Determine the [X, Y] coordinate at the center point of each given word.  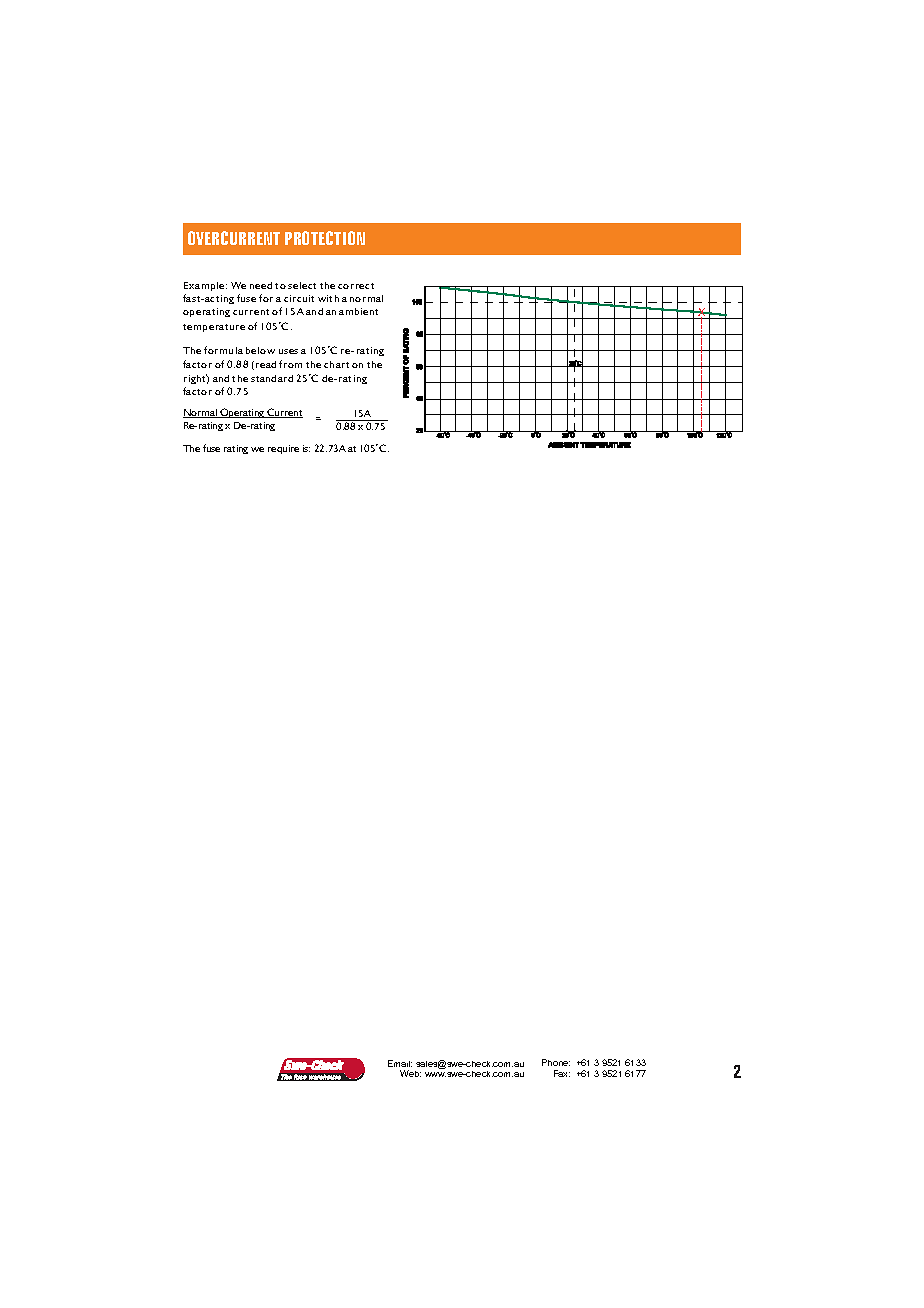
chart [336, 364]
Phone [556, 1062]
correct [356, 286]
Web [410, 1073]
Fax [562, 1073]
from [290, 364]
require [283, 449]
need [261, 285]
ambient [358, 311]
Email [400, 1063]
